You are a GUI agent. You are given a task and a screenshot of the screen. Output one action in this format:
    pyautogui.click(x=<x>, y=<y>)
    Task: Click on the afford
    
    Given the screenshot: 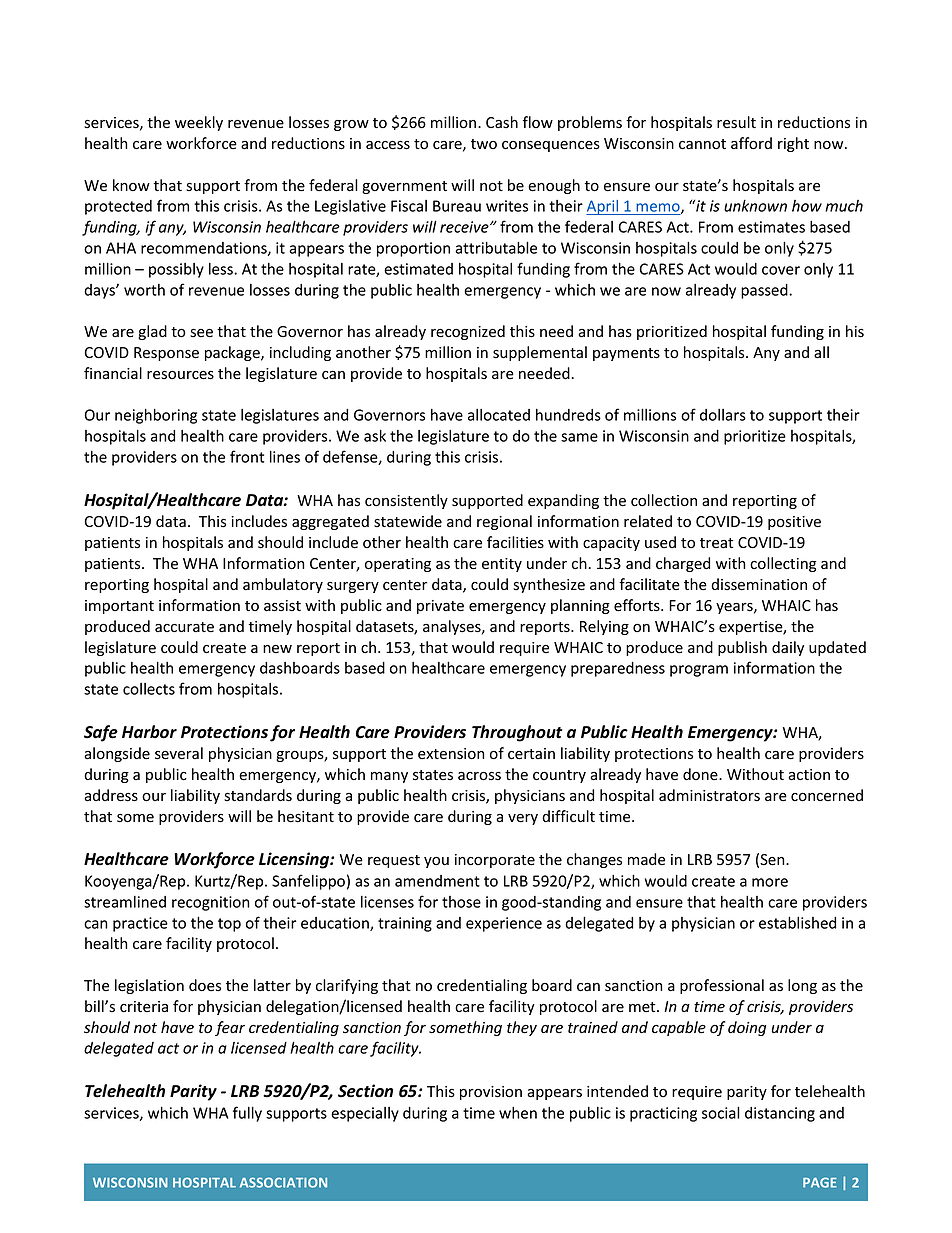 What is the action you would take?
    pyautogui.click(x=751, y=143)
